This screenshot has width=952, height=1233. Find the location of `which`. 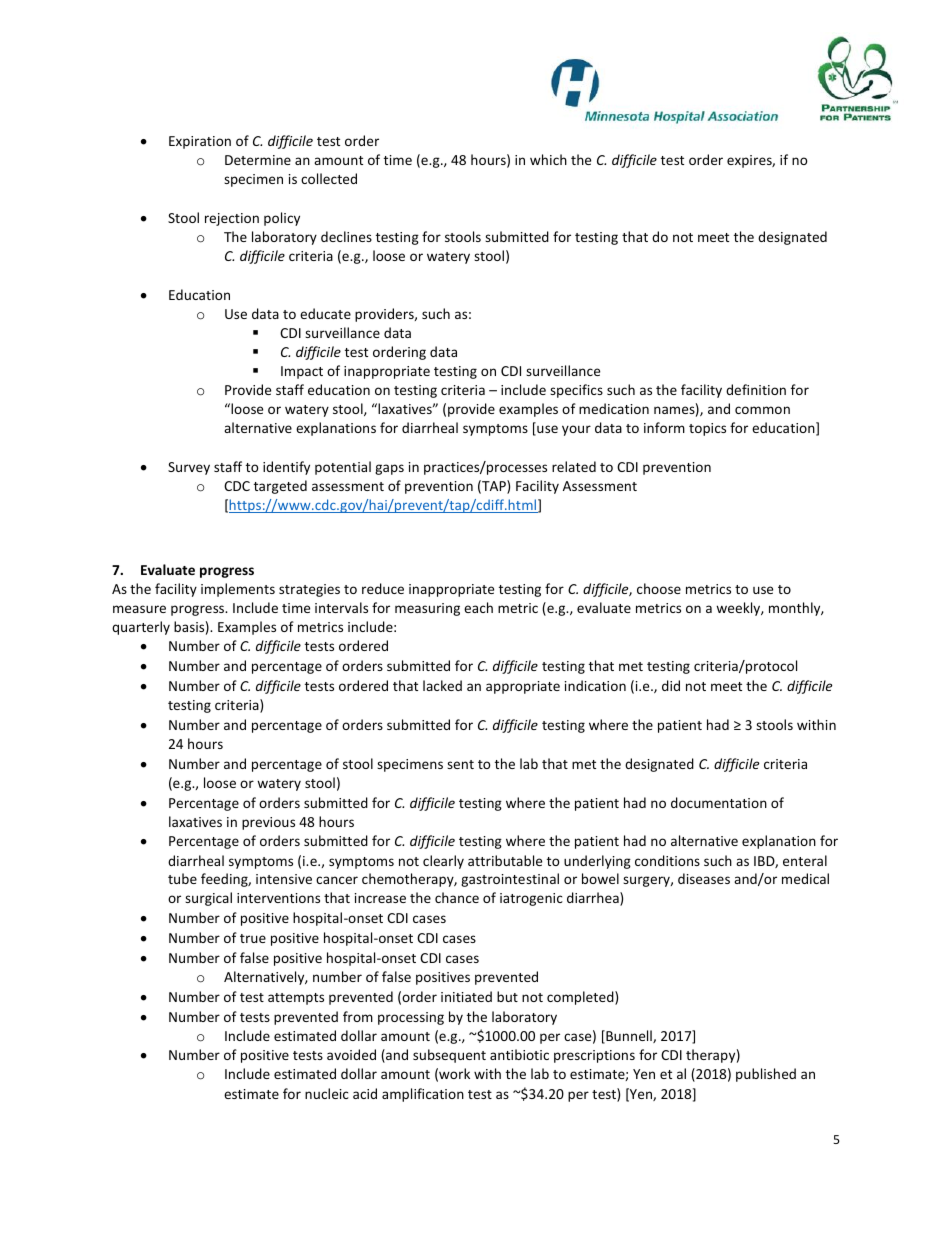

which is located at coordinates (548, 159).
